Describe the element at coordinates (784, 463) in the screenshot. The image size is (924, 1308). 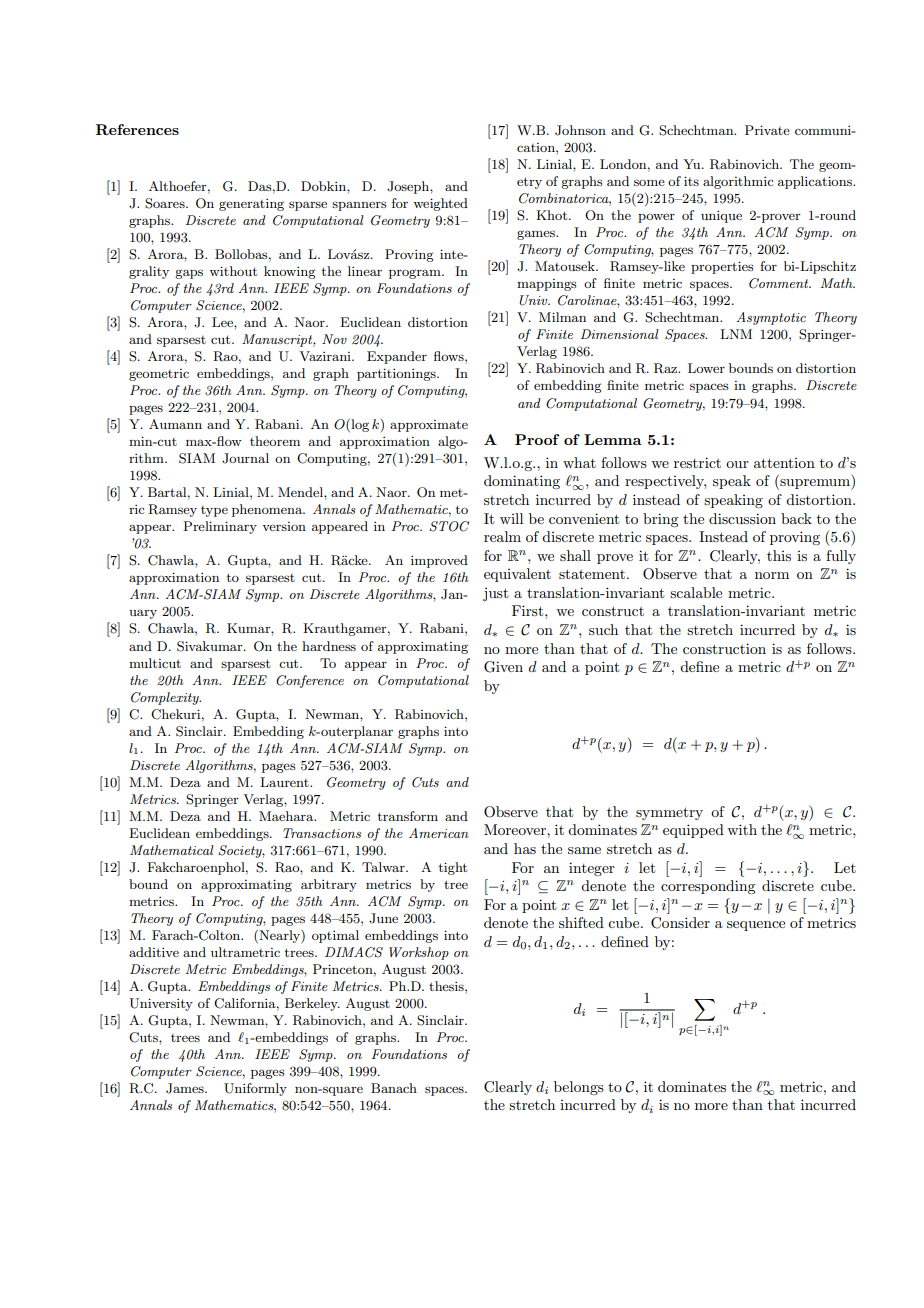
I see `attention` at that location.
